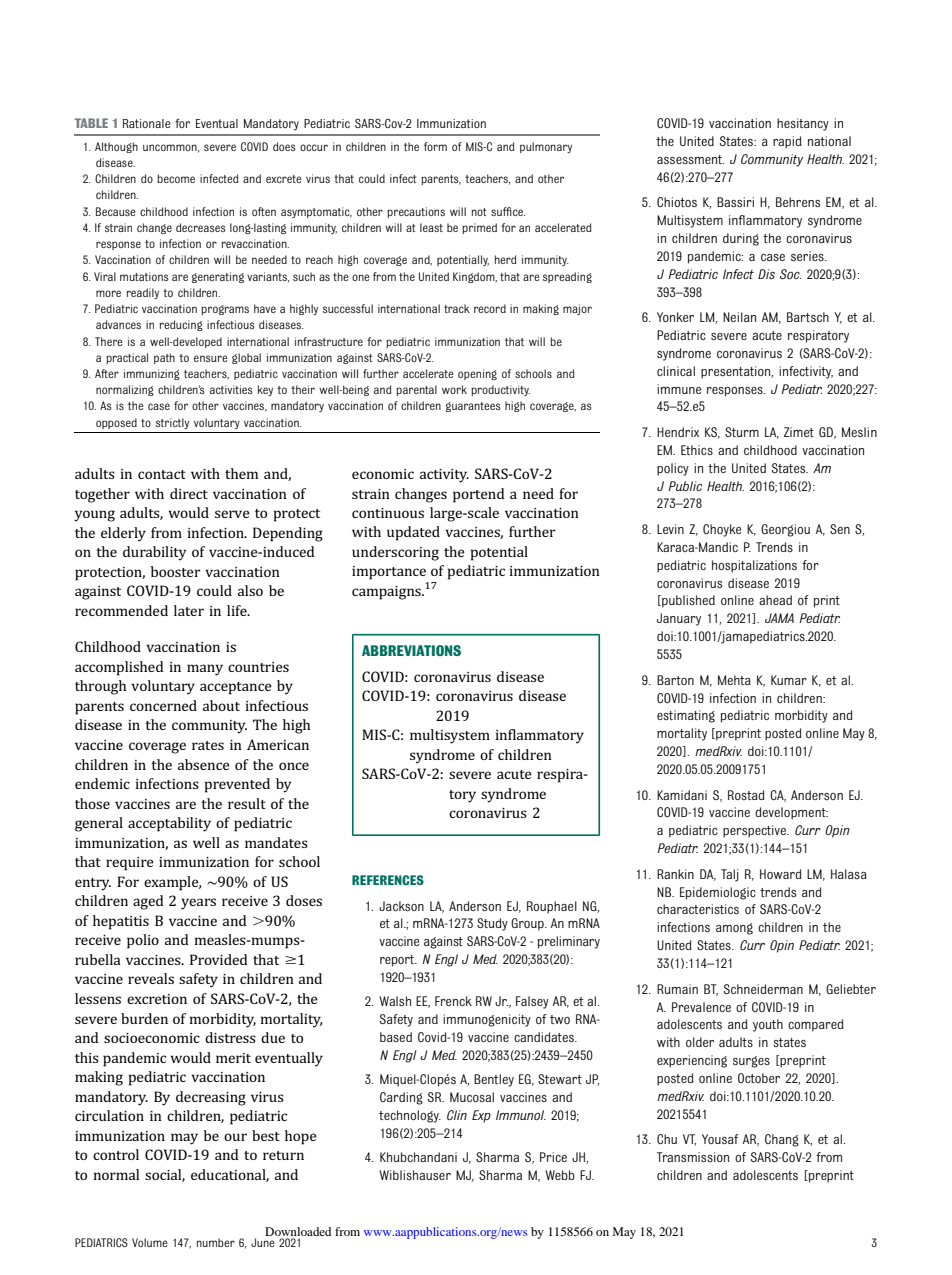 This screenshot has height=1275, width=952. I want to click on become, so click(176, 178).
